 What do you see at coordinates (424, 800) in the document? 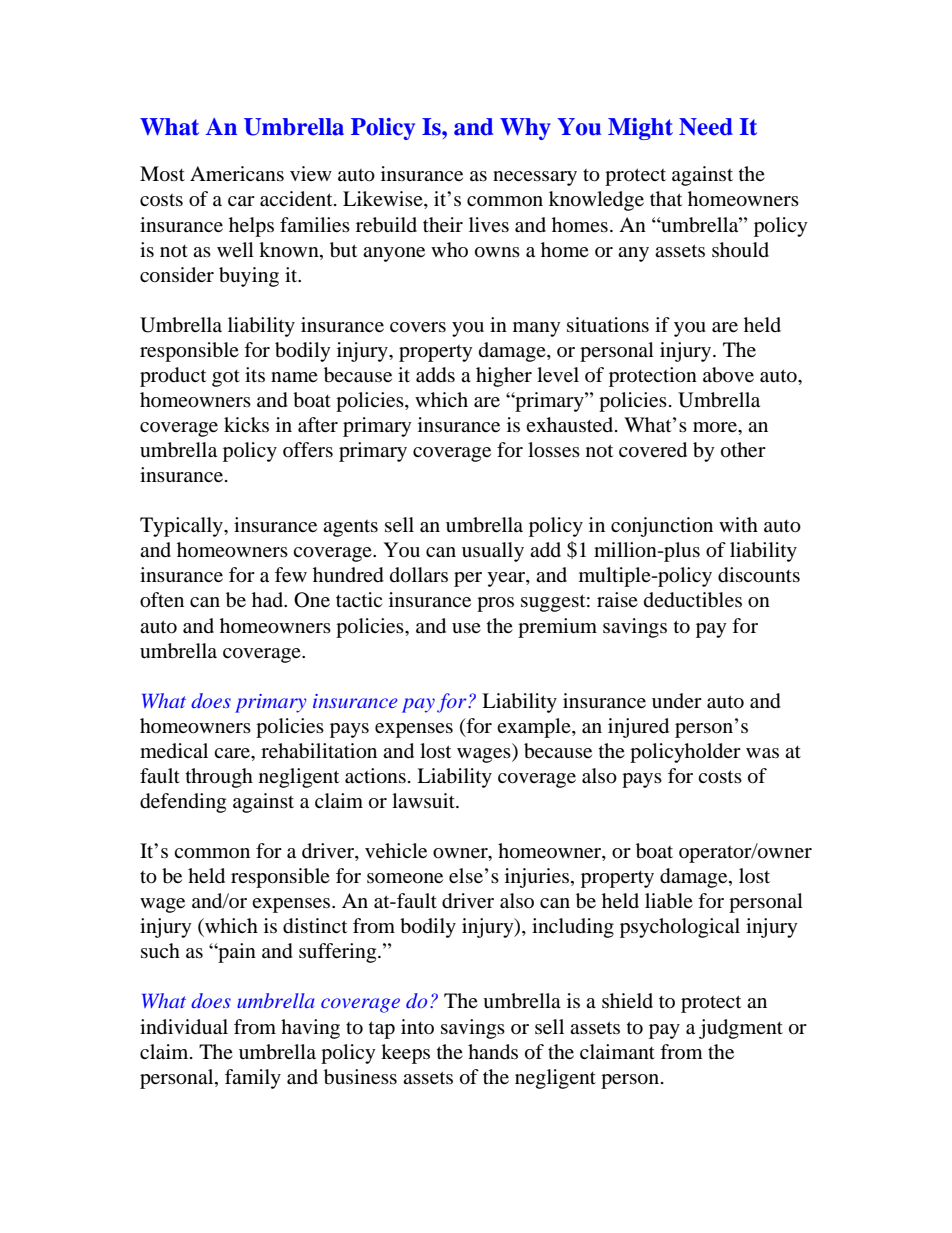
I see `lawsuit` at bounding box center [424, 800].
